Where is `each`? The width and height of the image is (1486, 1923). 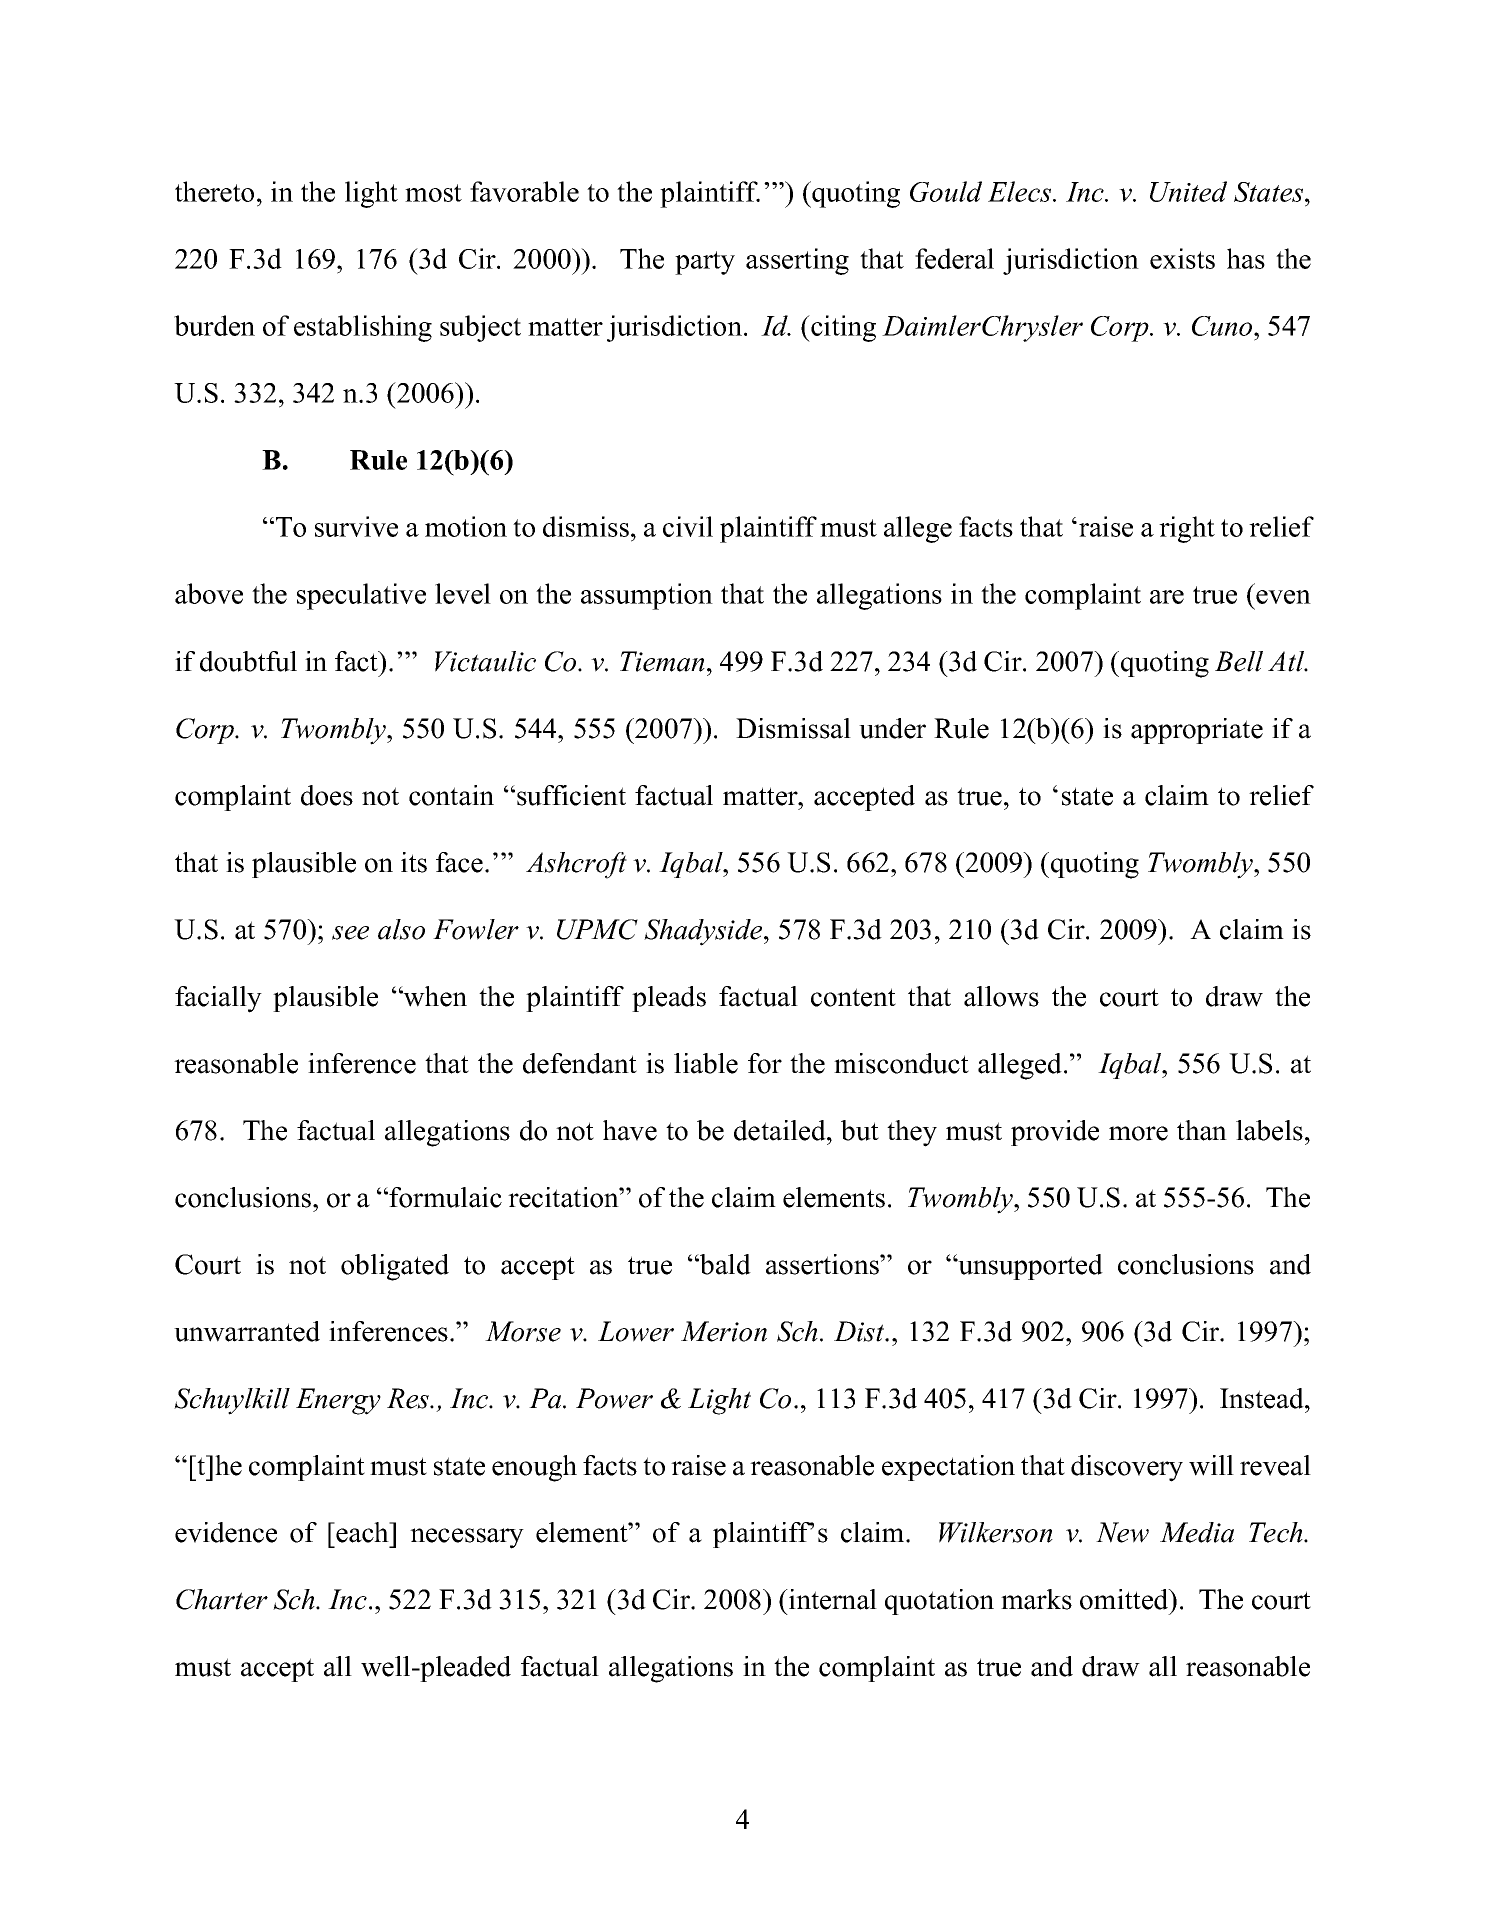 each is located at coordinates (362, 1532).
